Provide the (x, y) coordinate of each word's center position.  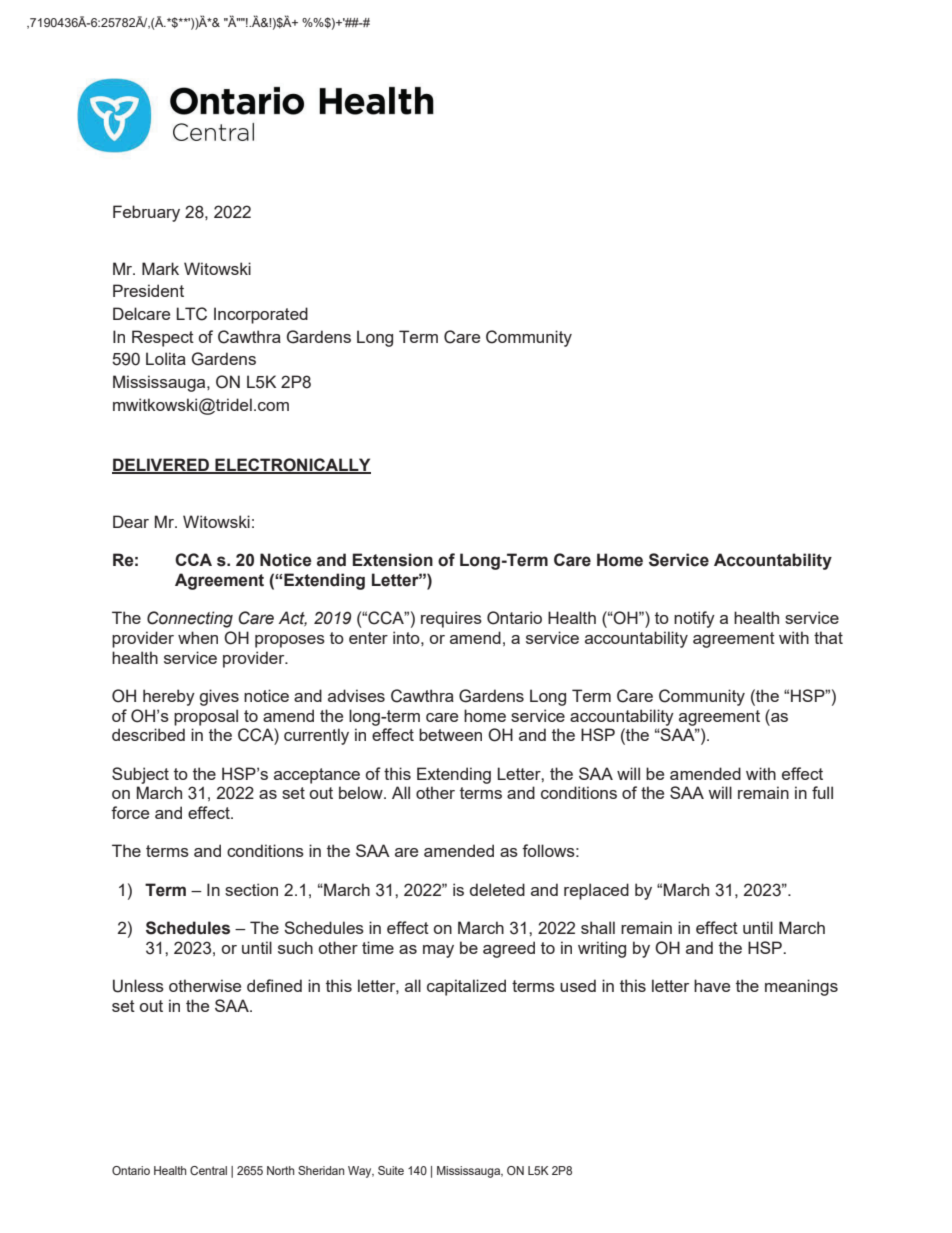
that (828, 637)
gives (219, 697)
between (450, 734)
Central (208, 1170)
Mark (160, 268)
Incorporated (261, 315)
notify (694, 619)
